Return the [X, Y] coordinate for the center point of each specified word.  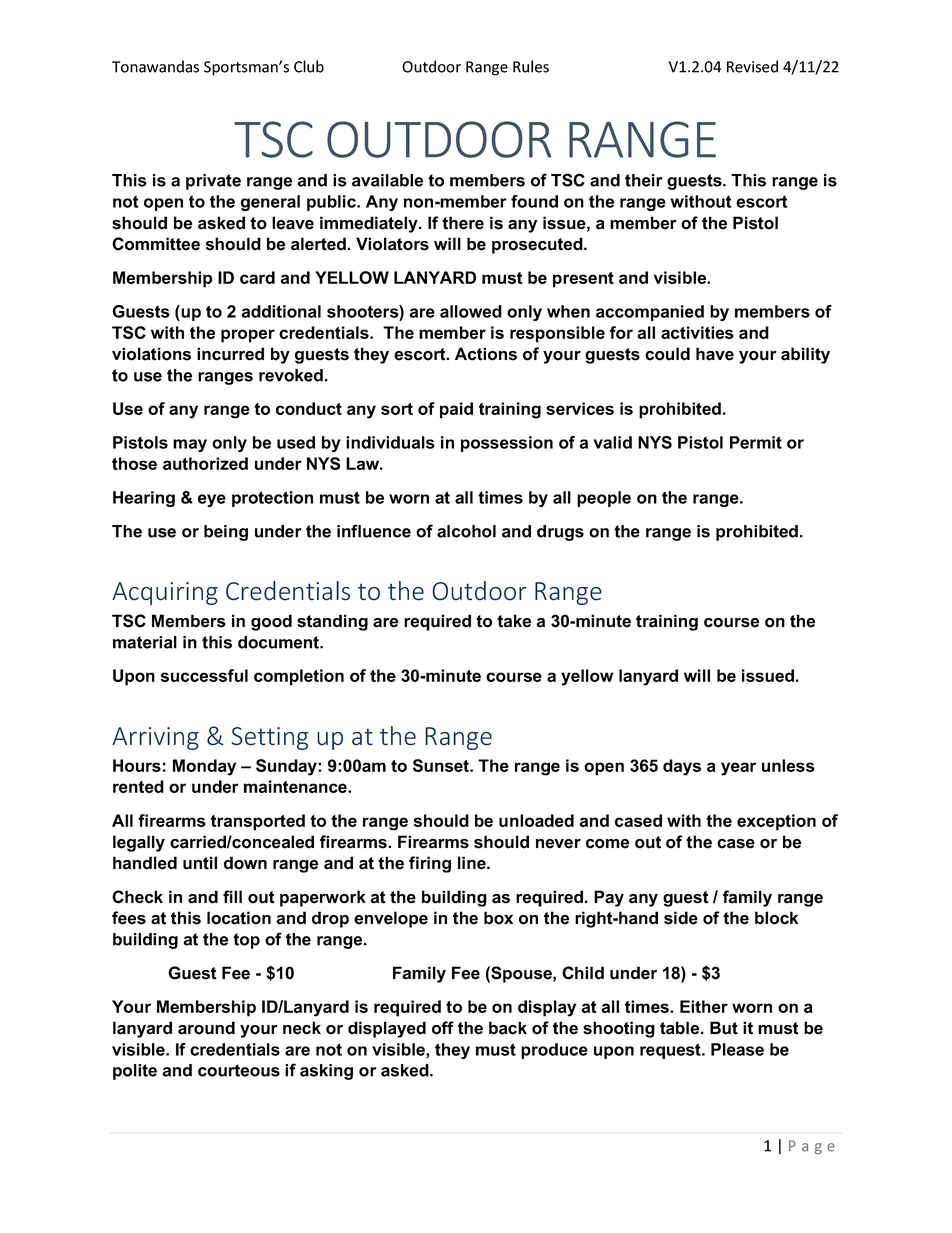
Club [309, 66]
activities [697, 332]
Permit [756, 442]
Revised [752, 66]
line [473, 863]
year [738, 769]
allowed [471, 311]
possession [507, 444]
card [257, 277]
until [200, 863]
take [514, 621]
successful [204, 675]
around [206, 1028]
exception [776, 822]
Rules [531, 66]
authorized [205, 463]
